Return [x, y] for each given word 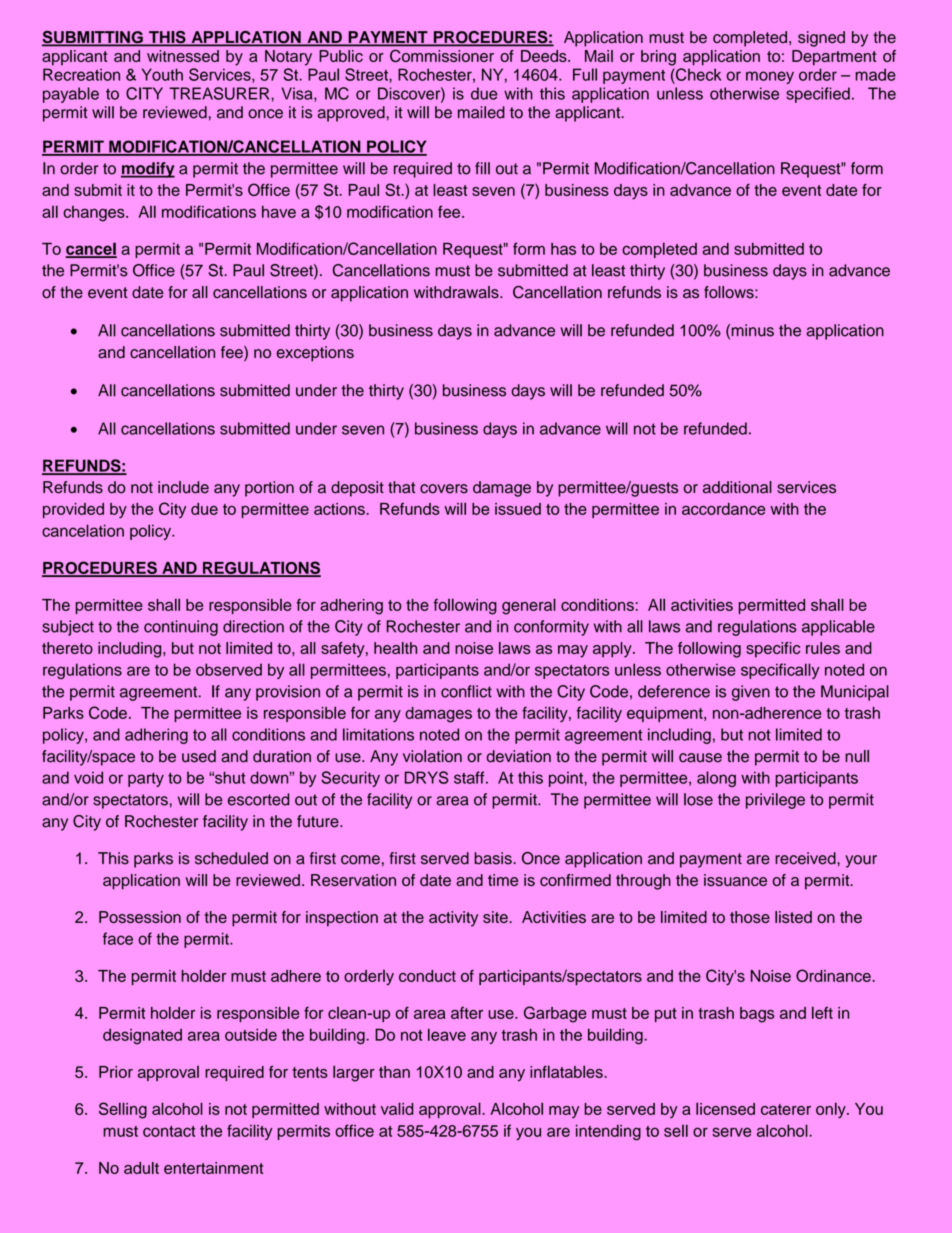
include [183, 487]
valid [397, 1108]
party [146, 780]
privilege [775, 801]
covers [444, 489]
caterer [786, 1109]
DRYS [426, 777]
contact [169, 1131]
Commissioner [442, 56]
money [770, 77]
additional [737, 487]
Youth [162, 74]
